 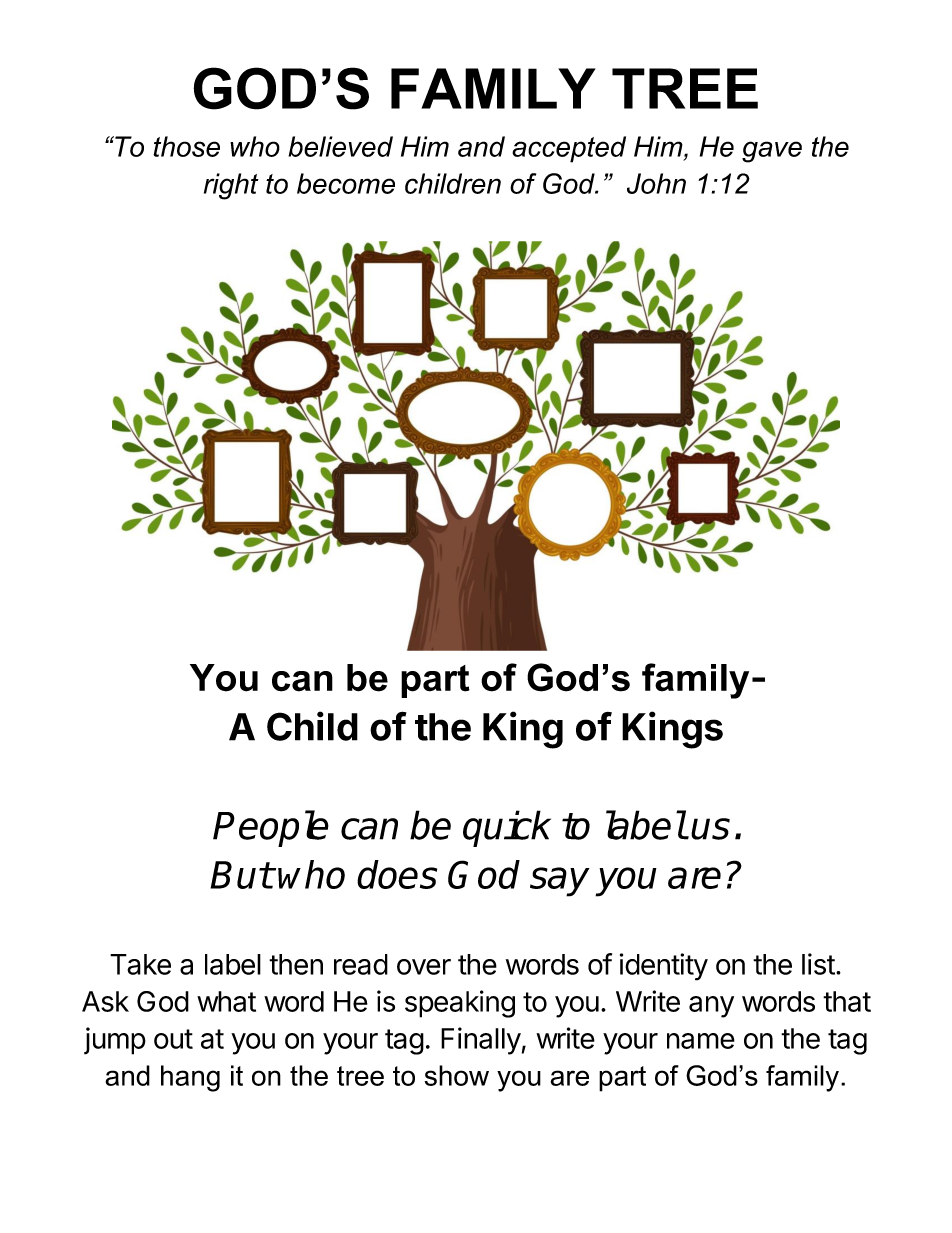 What do you see at coordinates (507, 828) in the page?
I see `quick` at bounding box center [507, 828].
